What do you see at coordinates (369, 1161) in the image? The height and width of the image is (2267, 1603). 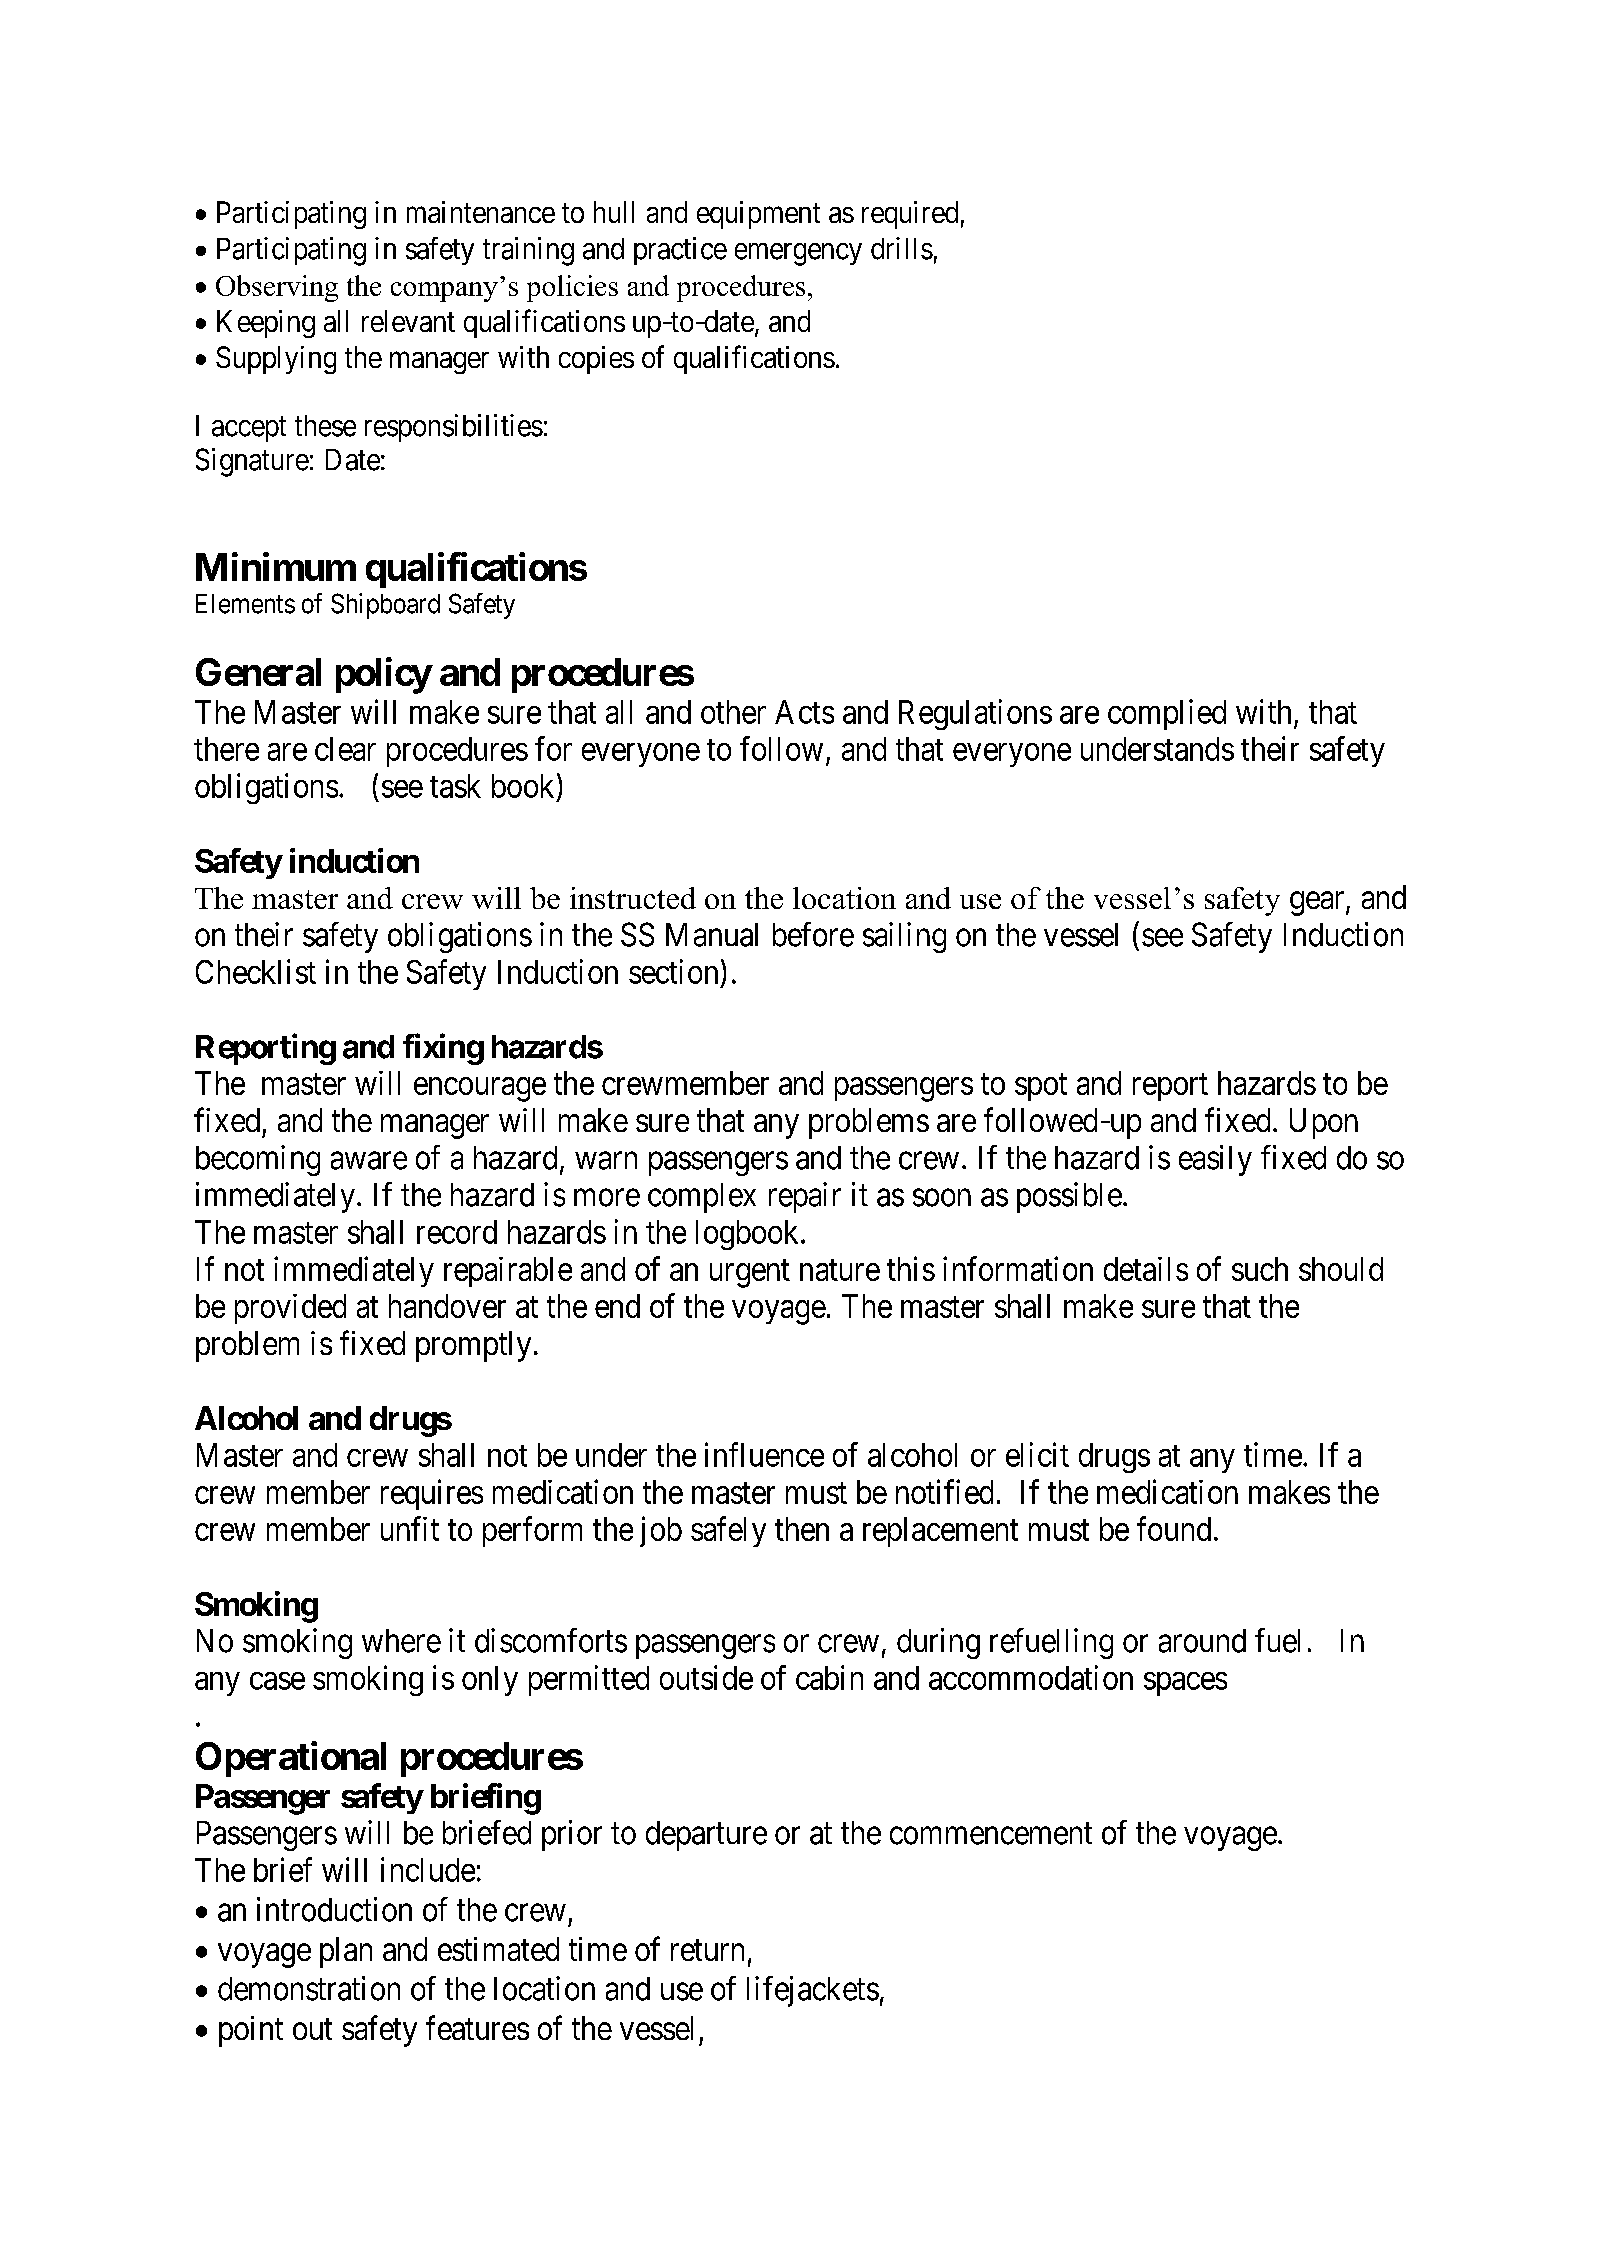 I see `aware` at bounding box center [369, 1161].
